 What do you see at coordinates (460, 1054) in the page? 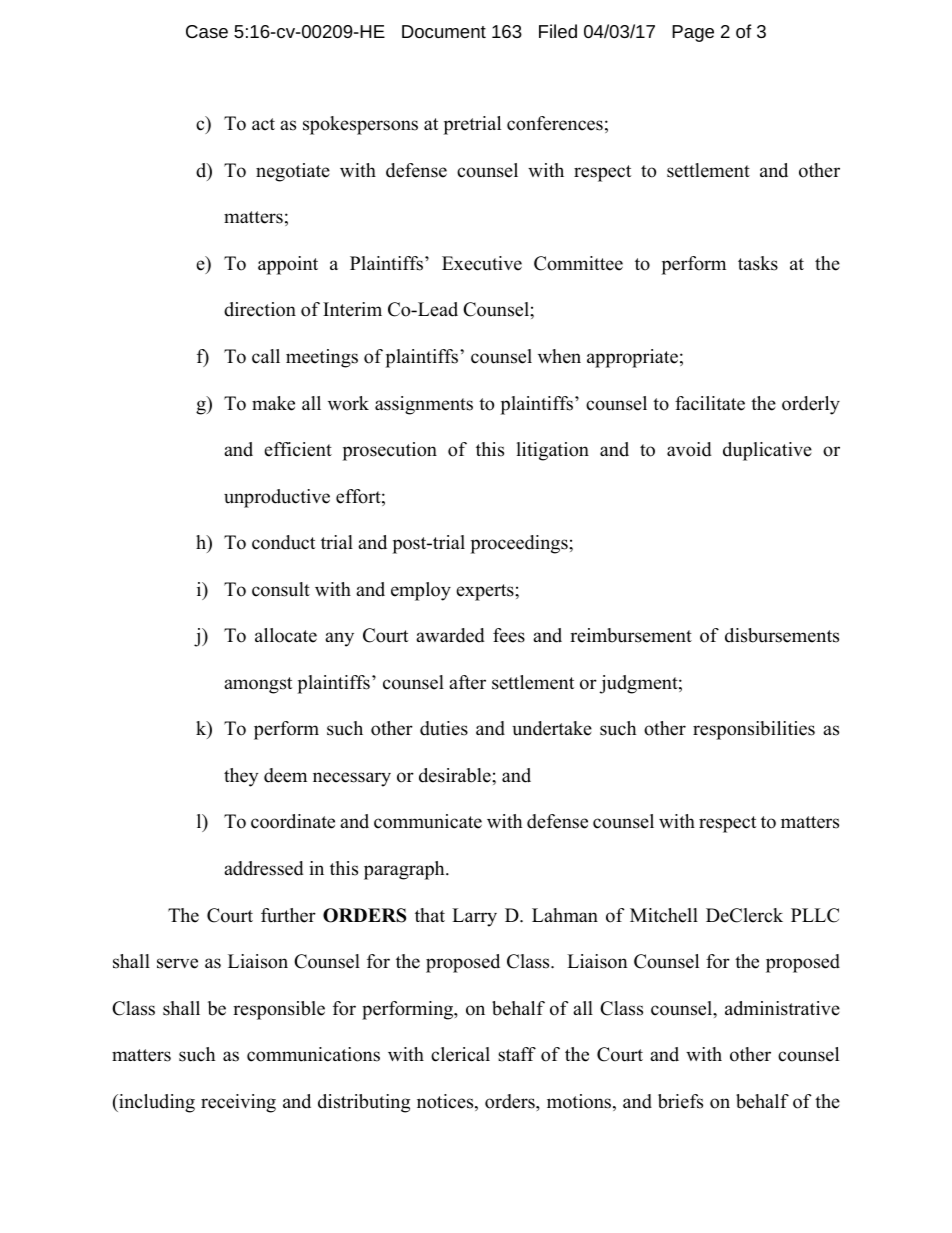
I see `clerical` at bounding box center [460, 1054].
